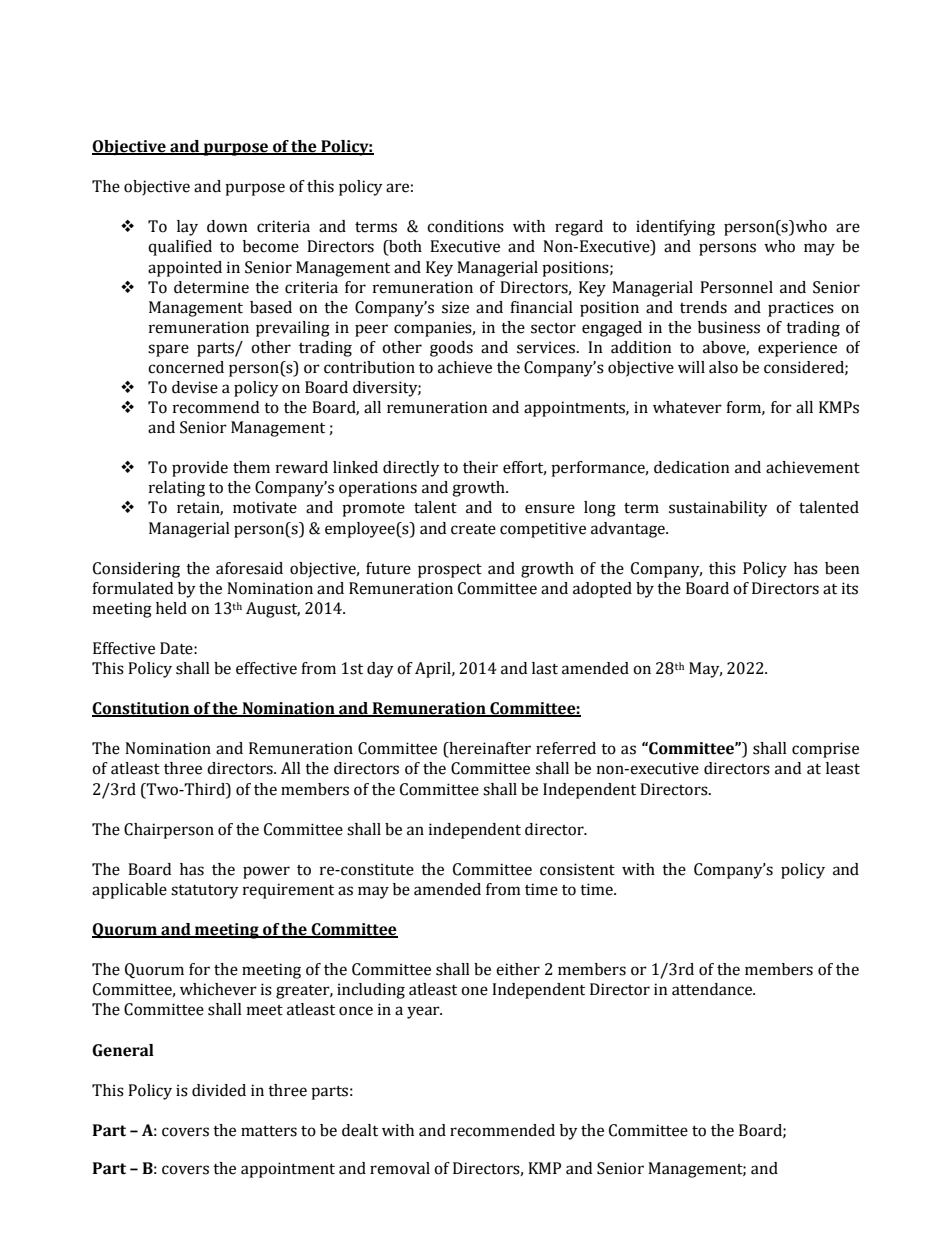  What do you see at coordinates (200, 469) in the page?
I see `provide` at bounding box center [200, 469].
